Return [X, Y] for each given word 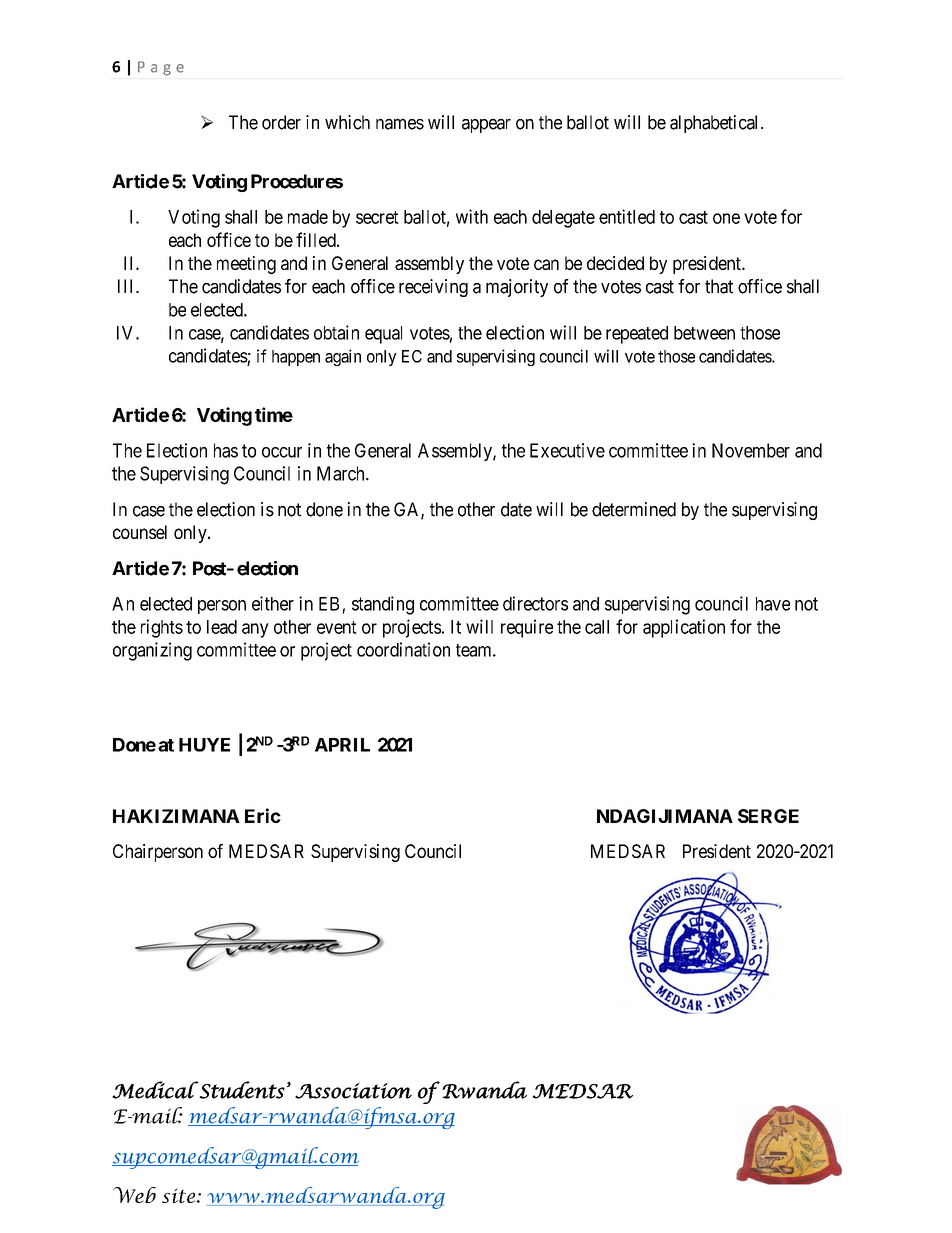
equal [383, 335]
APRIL [342, 745]
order [281, 122]
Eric [263, 815]
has [226, 450]
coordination [403, 649]
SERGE [768, 816]
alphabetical [716, 124]
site [180, 1195]
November [751, 450]
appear [486, 126]
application [684, 628]
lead [222, 627]
